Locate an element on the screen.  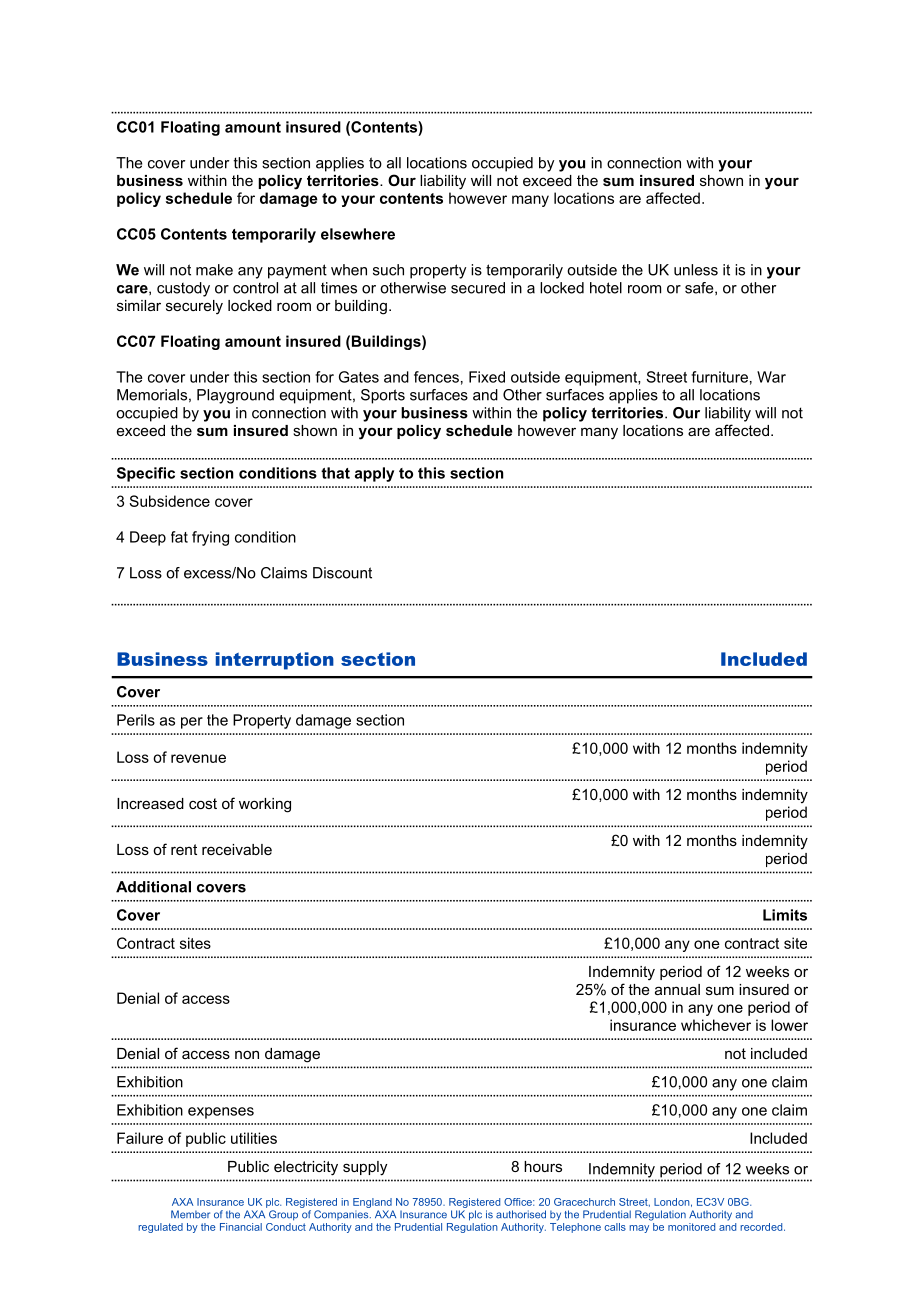
interruption is located at coordinates (275, 661).
